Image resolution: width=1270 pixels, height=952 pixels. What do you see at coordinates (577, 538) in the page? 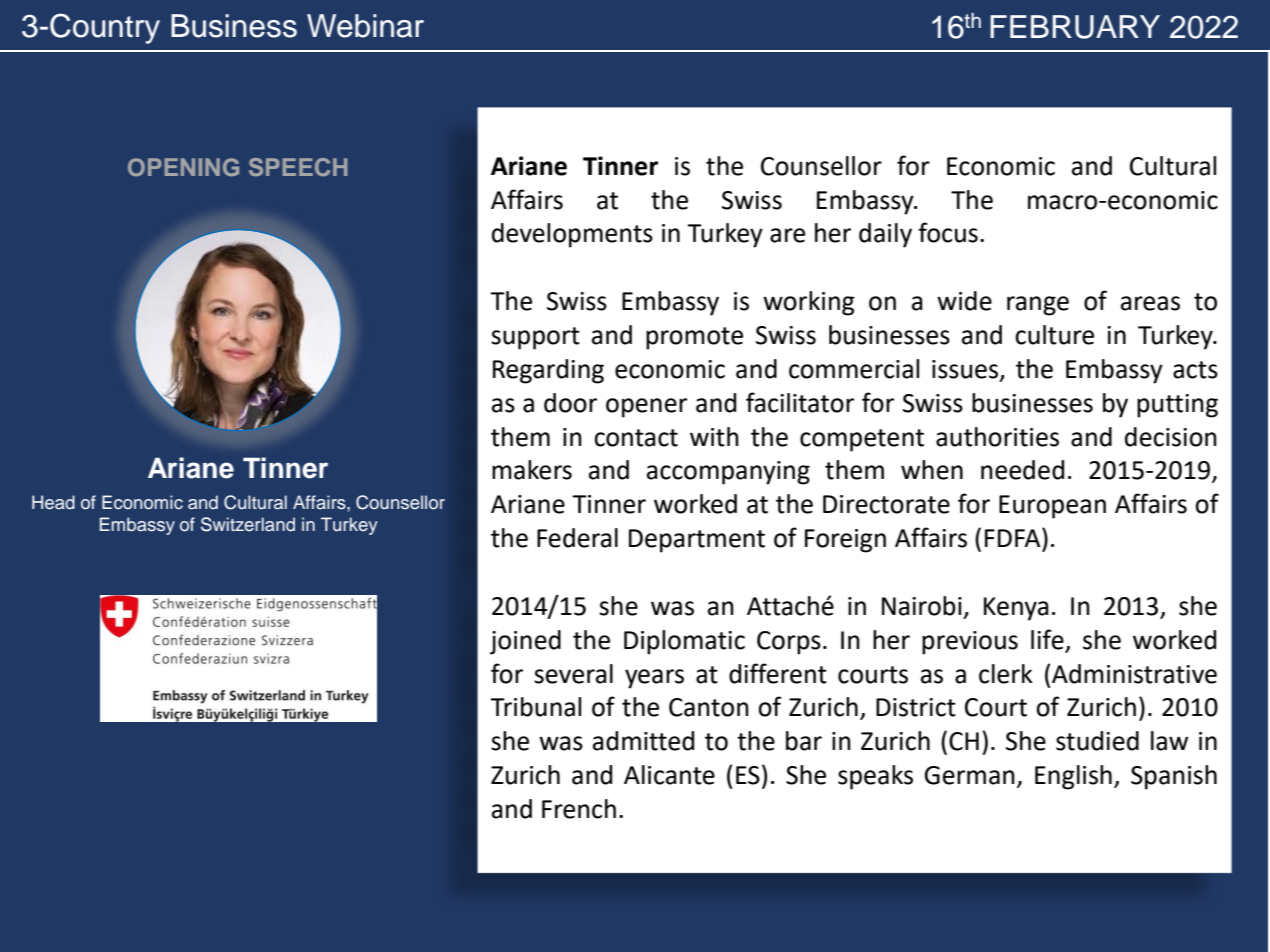
I see `Federal` at bounding box center [577, 538].
